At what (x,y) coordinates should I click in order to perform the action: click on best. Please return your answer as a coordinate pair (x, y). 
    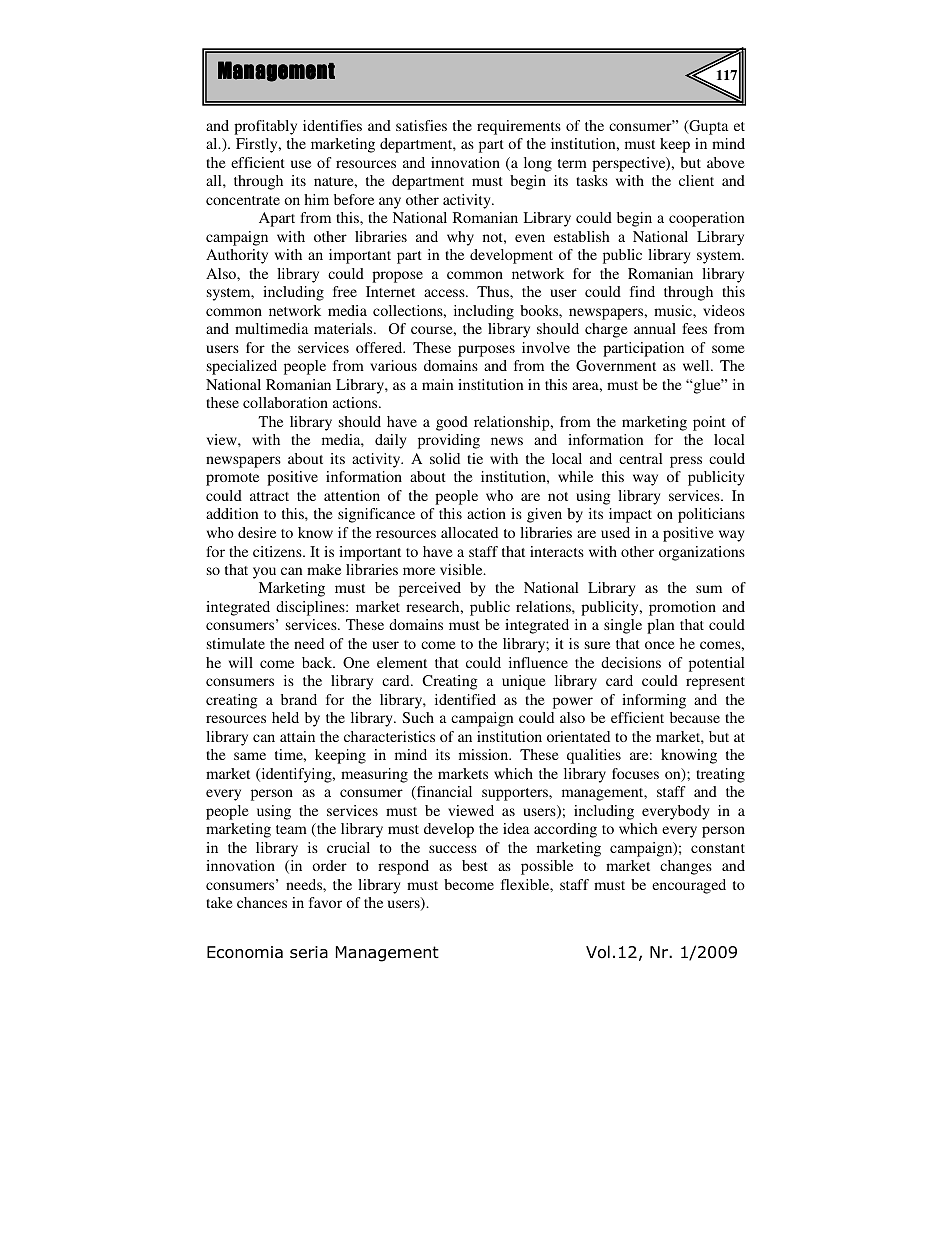
    Looking at the image, I should click on (475, 865).
